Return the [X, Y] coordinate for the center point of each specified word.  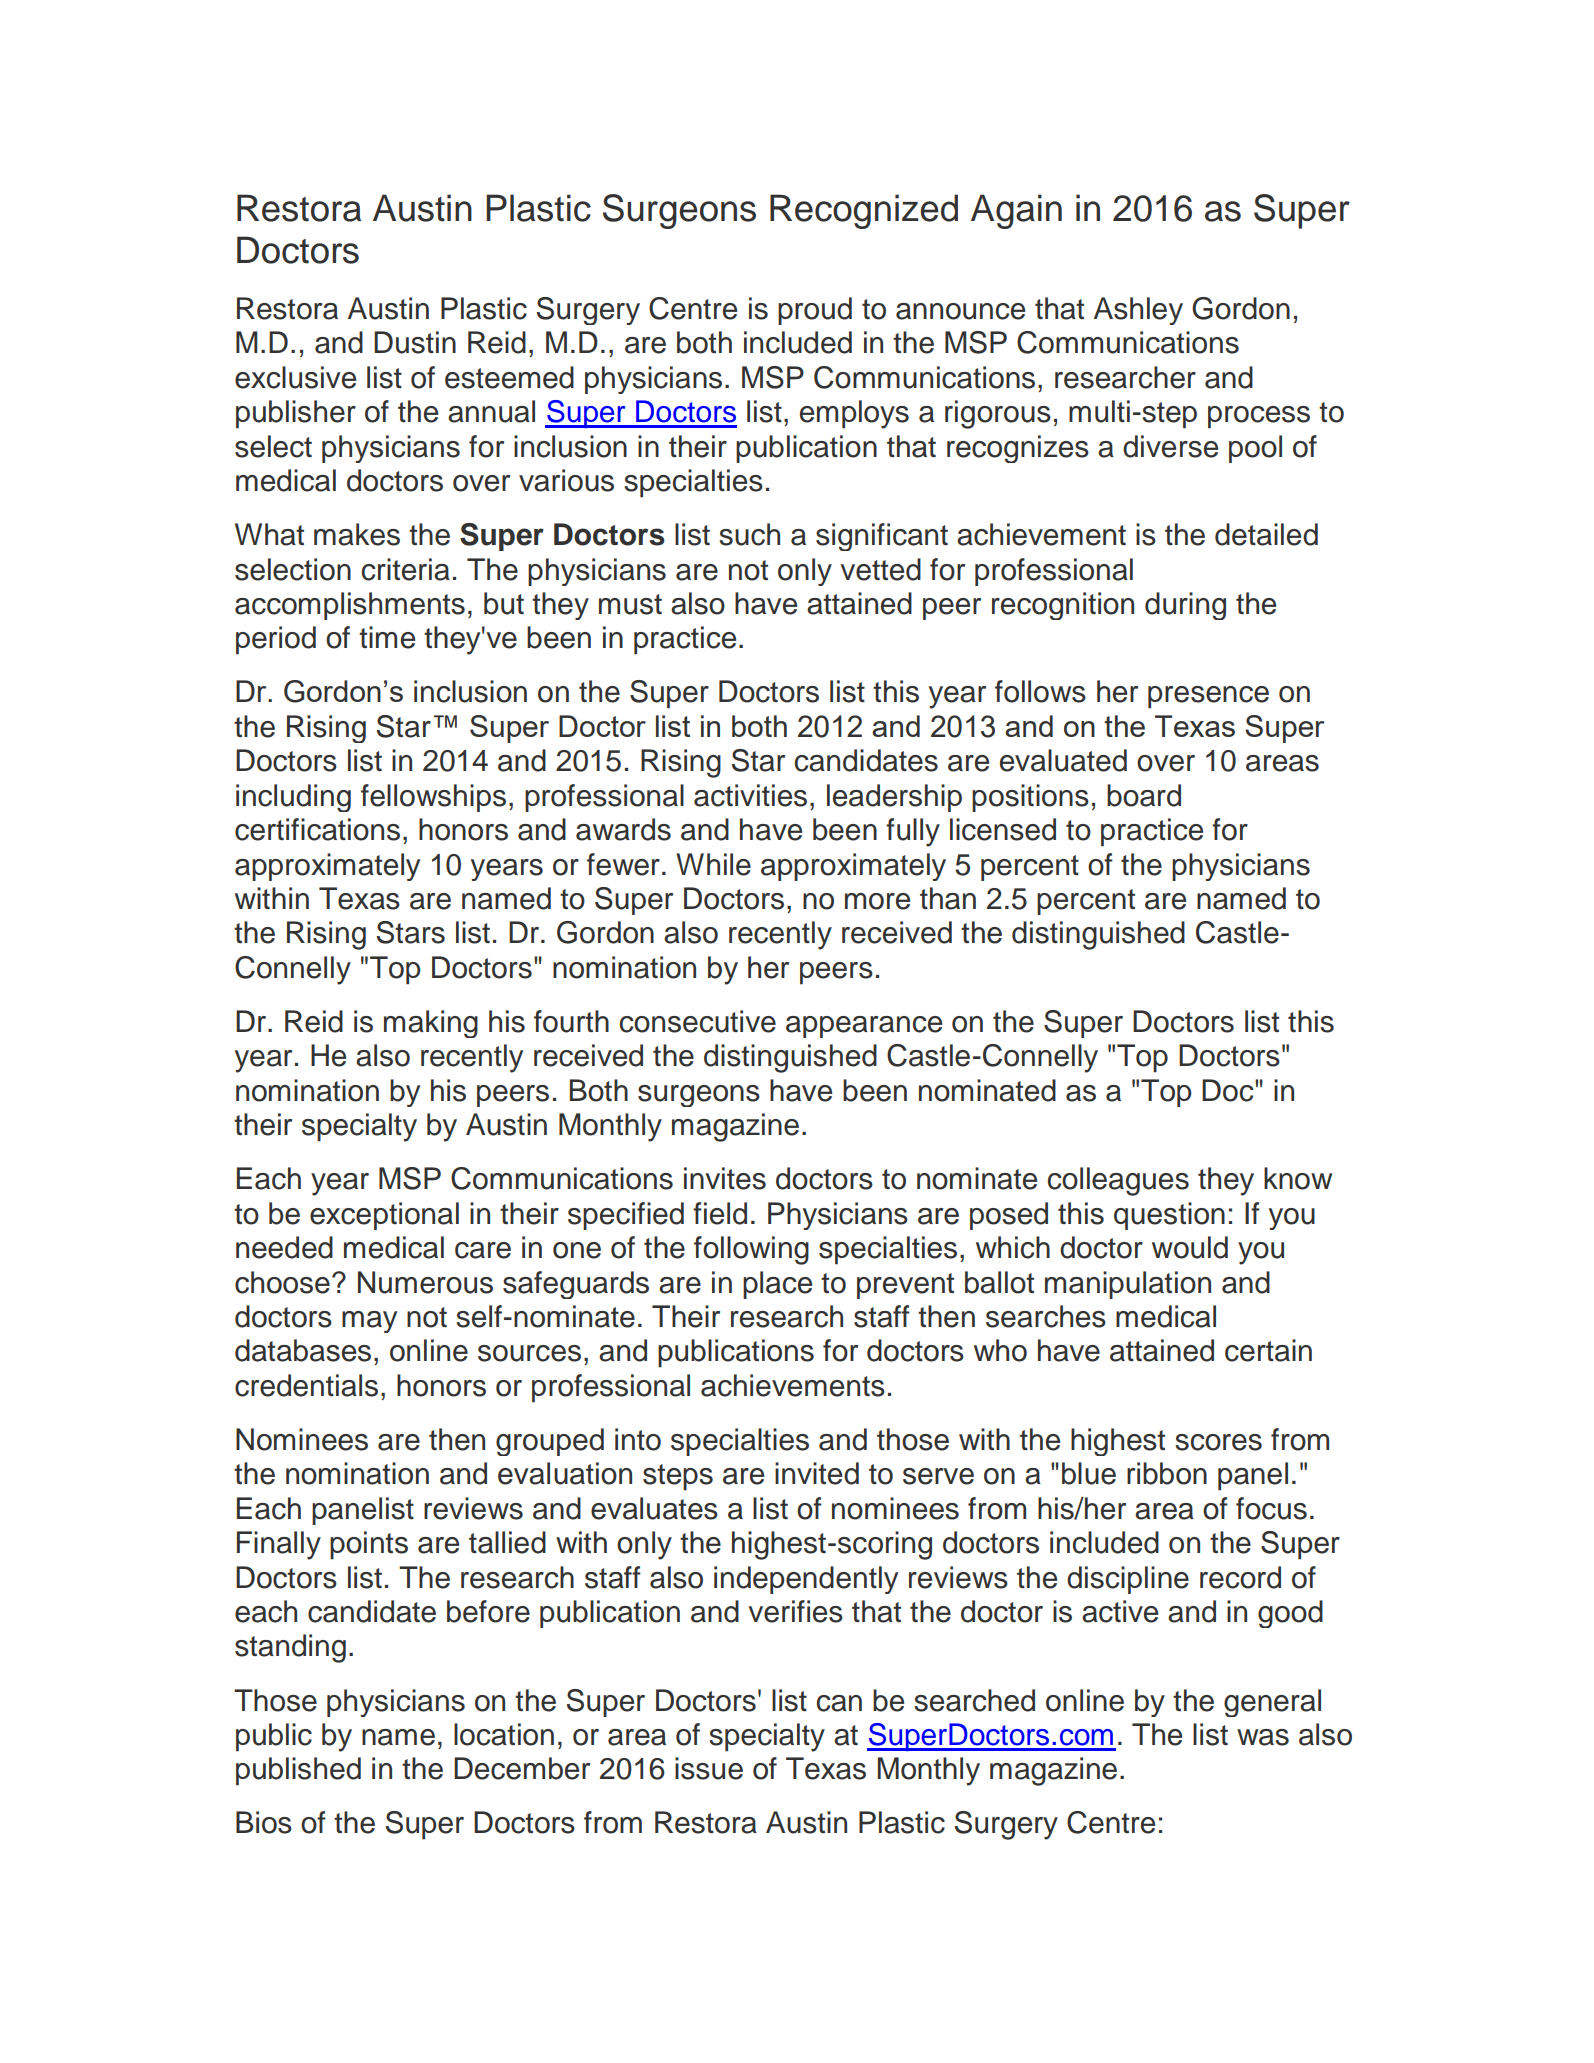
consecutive [698, 1021]
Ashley [1138, 311]
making [431, 1024]
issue [709, 1768]
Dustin [415, 342]
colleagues [1118, 1181]
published [298, 1771]
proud [815, 311]
